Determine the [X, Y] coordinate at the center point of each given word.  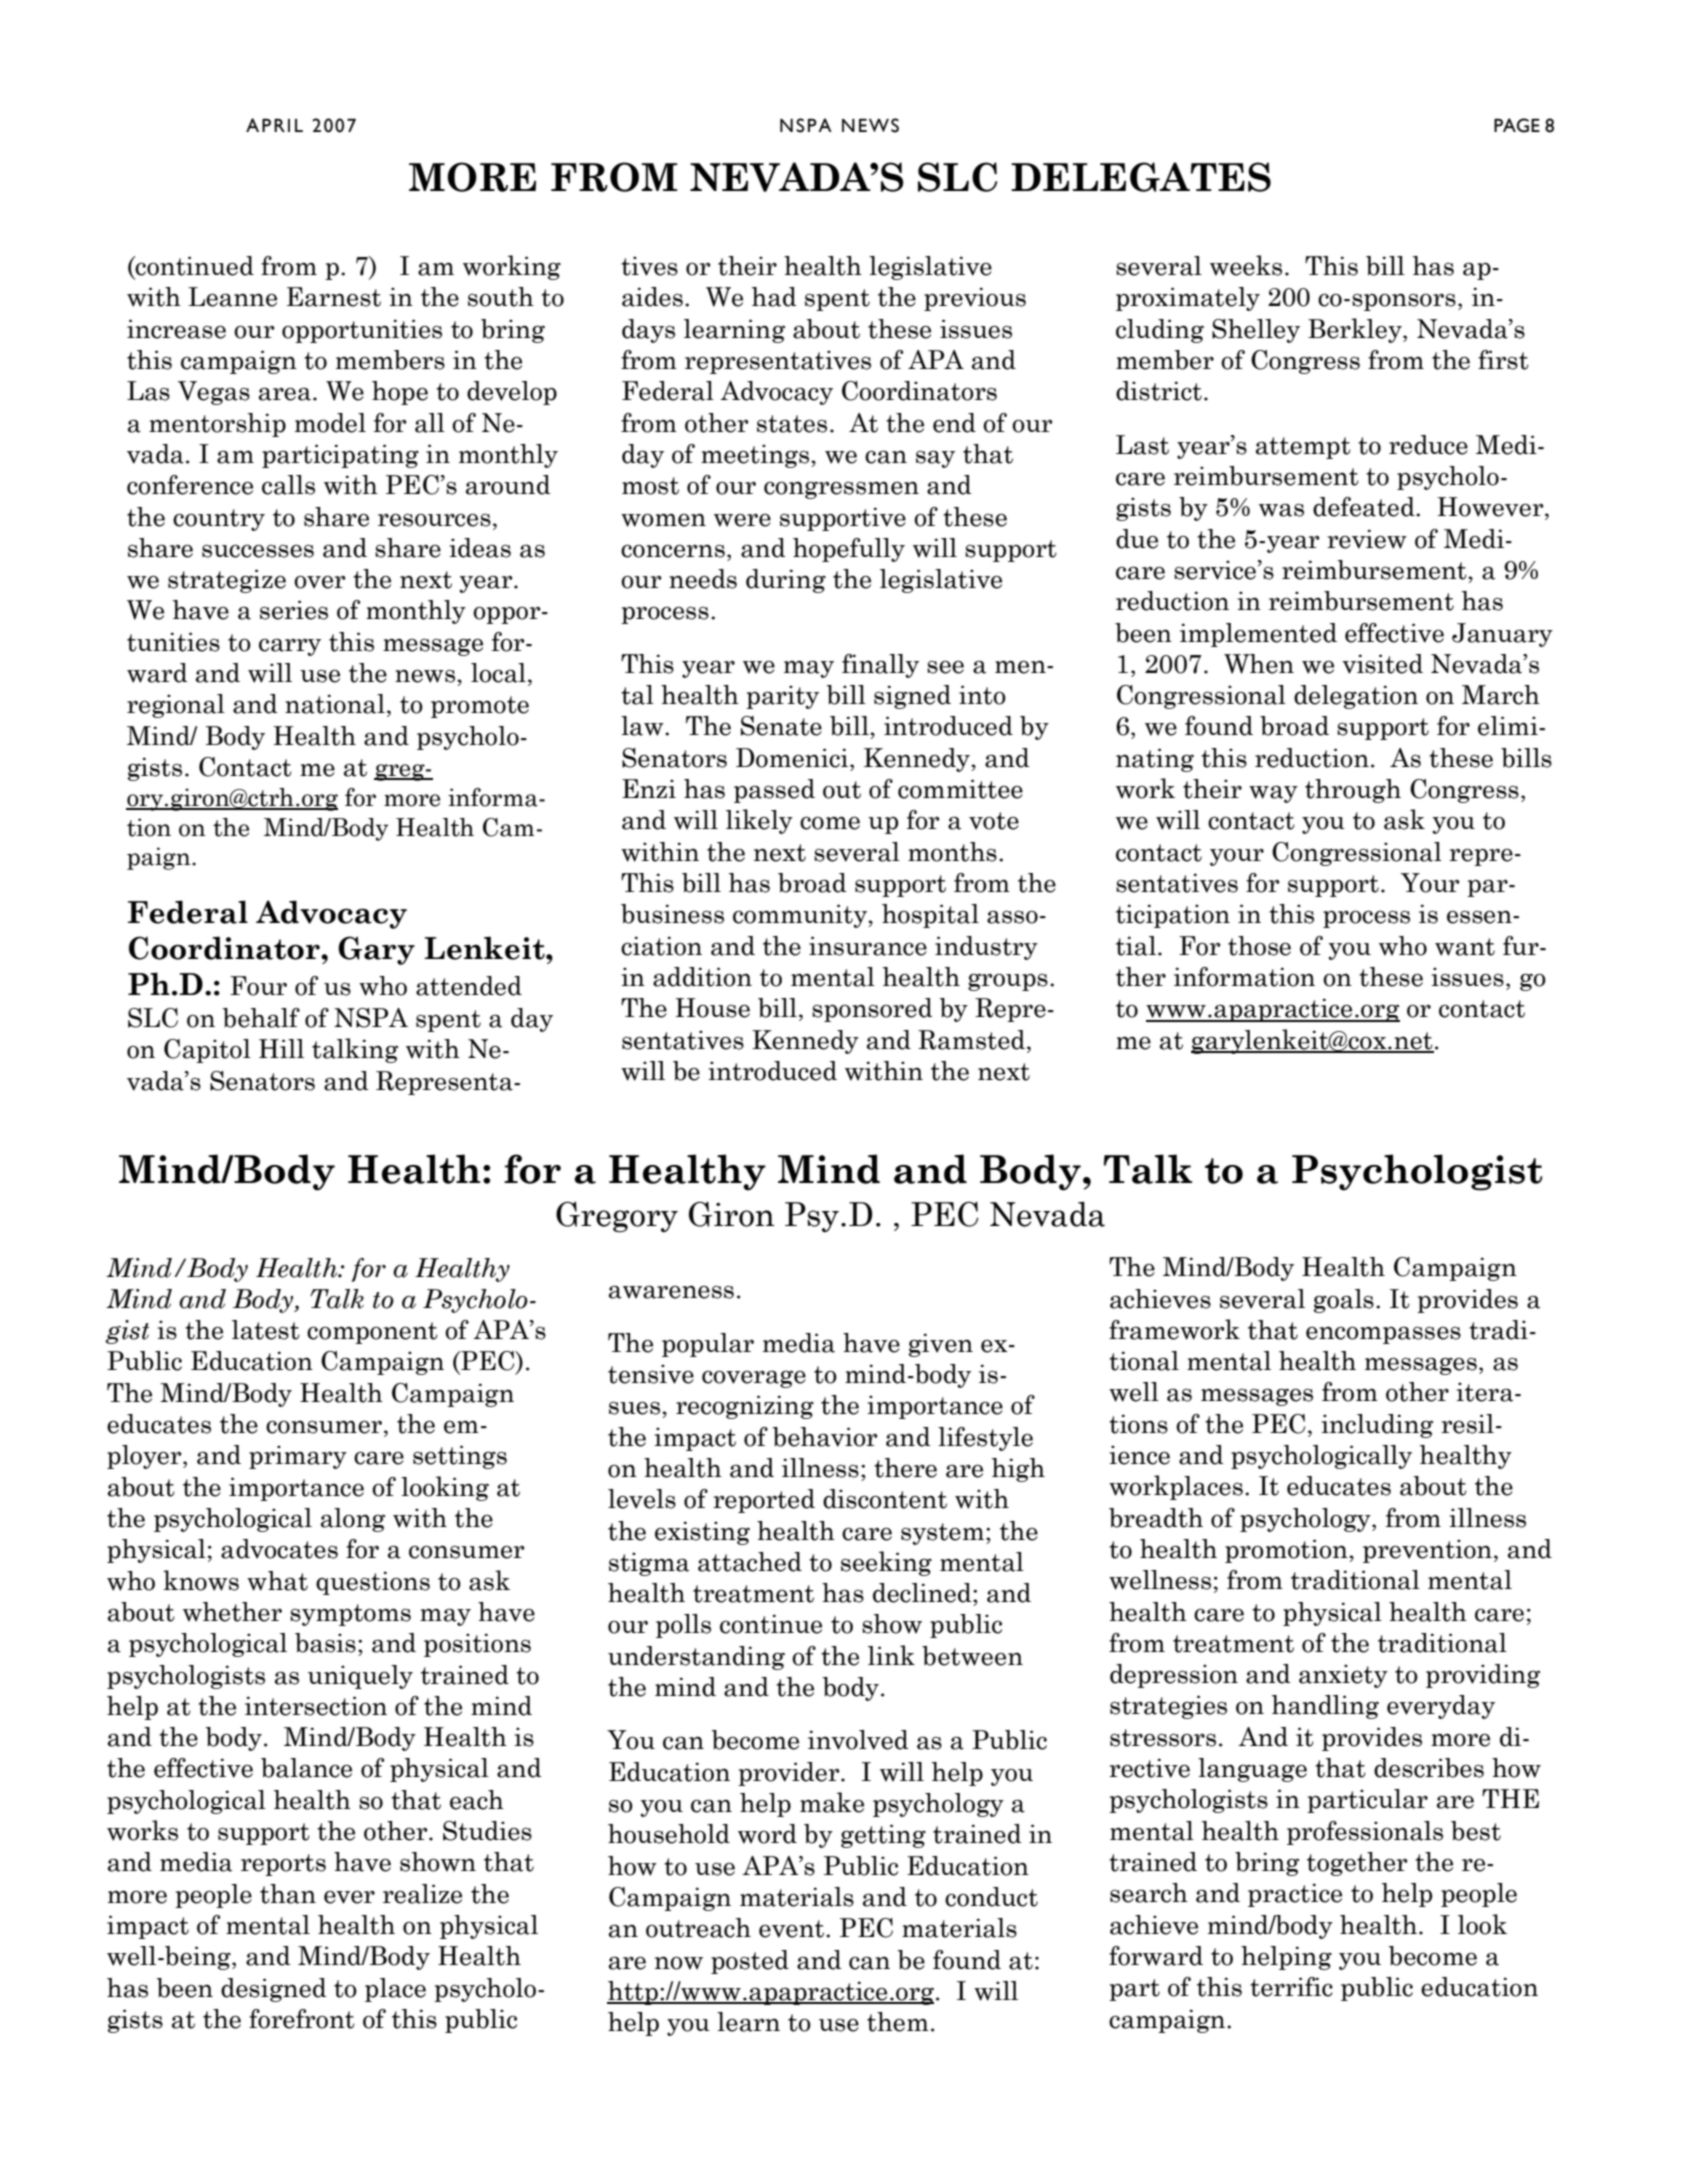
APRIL [274, 125]
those [1259, 946]
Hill [281, 1048]
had [774, 297]
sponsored [872, 1010]
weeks [1246, 265]
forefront [302, 2019]
